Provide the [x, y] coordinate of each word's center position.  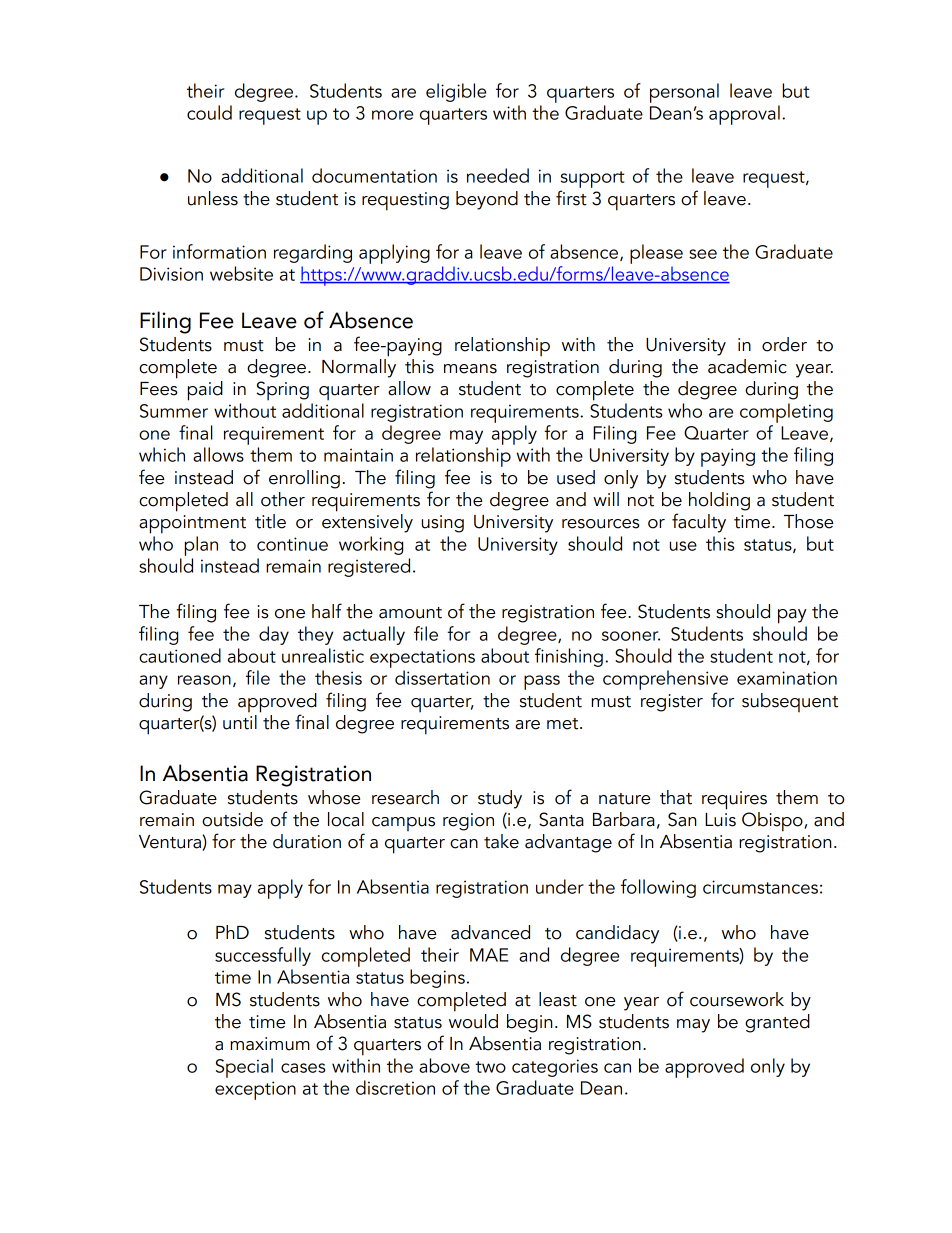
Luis [720, 820]
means [470, 369]
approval [744, 115]
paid [205, 391]
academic [747, 366]
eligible [456, 92]
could [209, 112]
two [490, 1067]
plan [201, 546]
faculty [699, 523]
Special [244, 1068]
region [468, 822]
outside [232, 819]
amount [410, 613]
